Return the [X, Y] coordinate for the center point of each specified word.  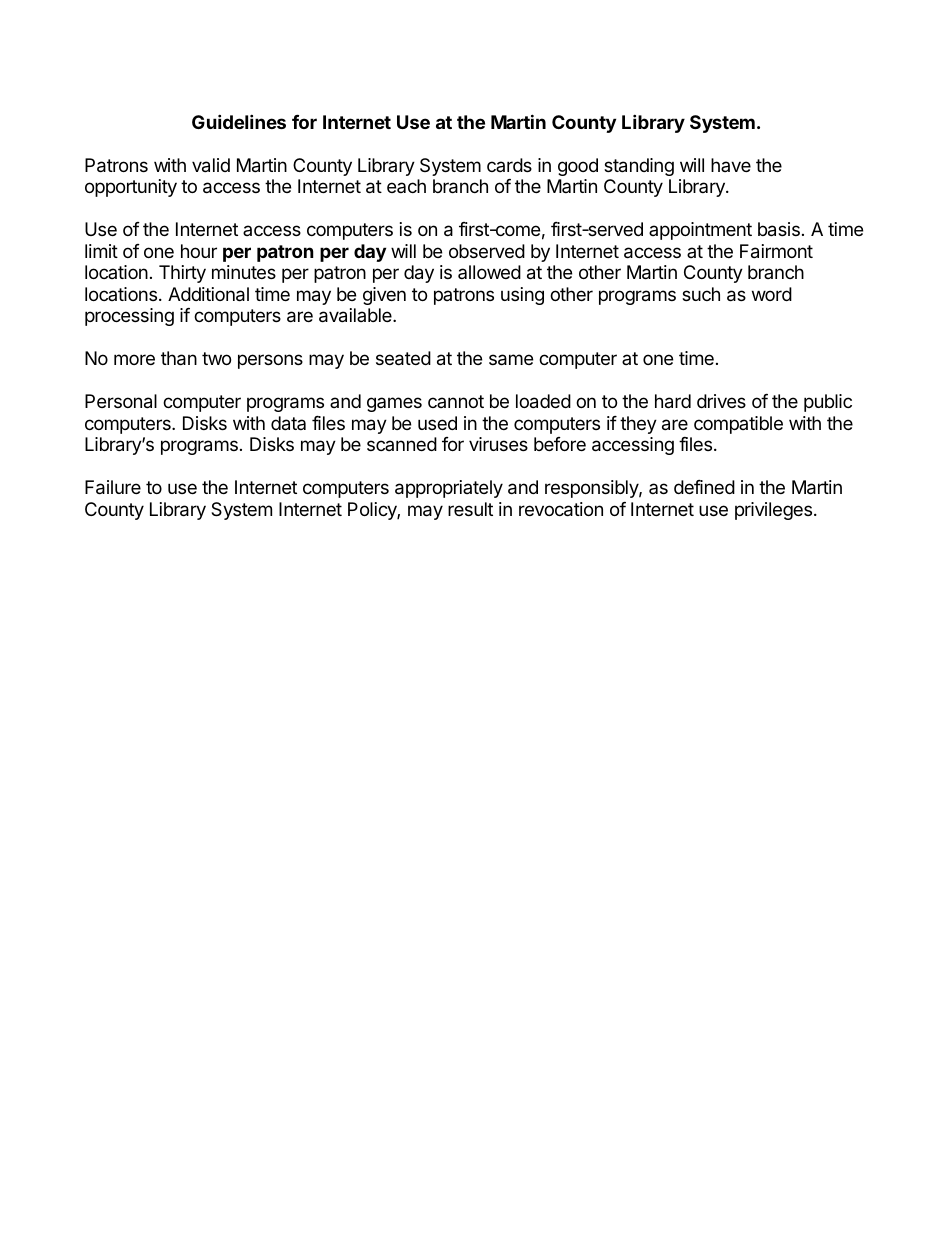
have [731, 165]
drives [721, 401]
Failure [113, 487]
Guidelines [239, 121]
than [179, 358]
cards [509, 165]
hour [199, 251]
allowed [489, 272]
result [470, 509]
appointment [700, 231]
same [511, 360]
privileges [773, 511]
